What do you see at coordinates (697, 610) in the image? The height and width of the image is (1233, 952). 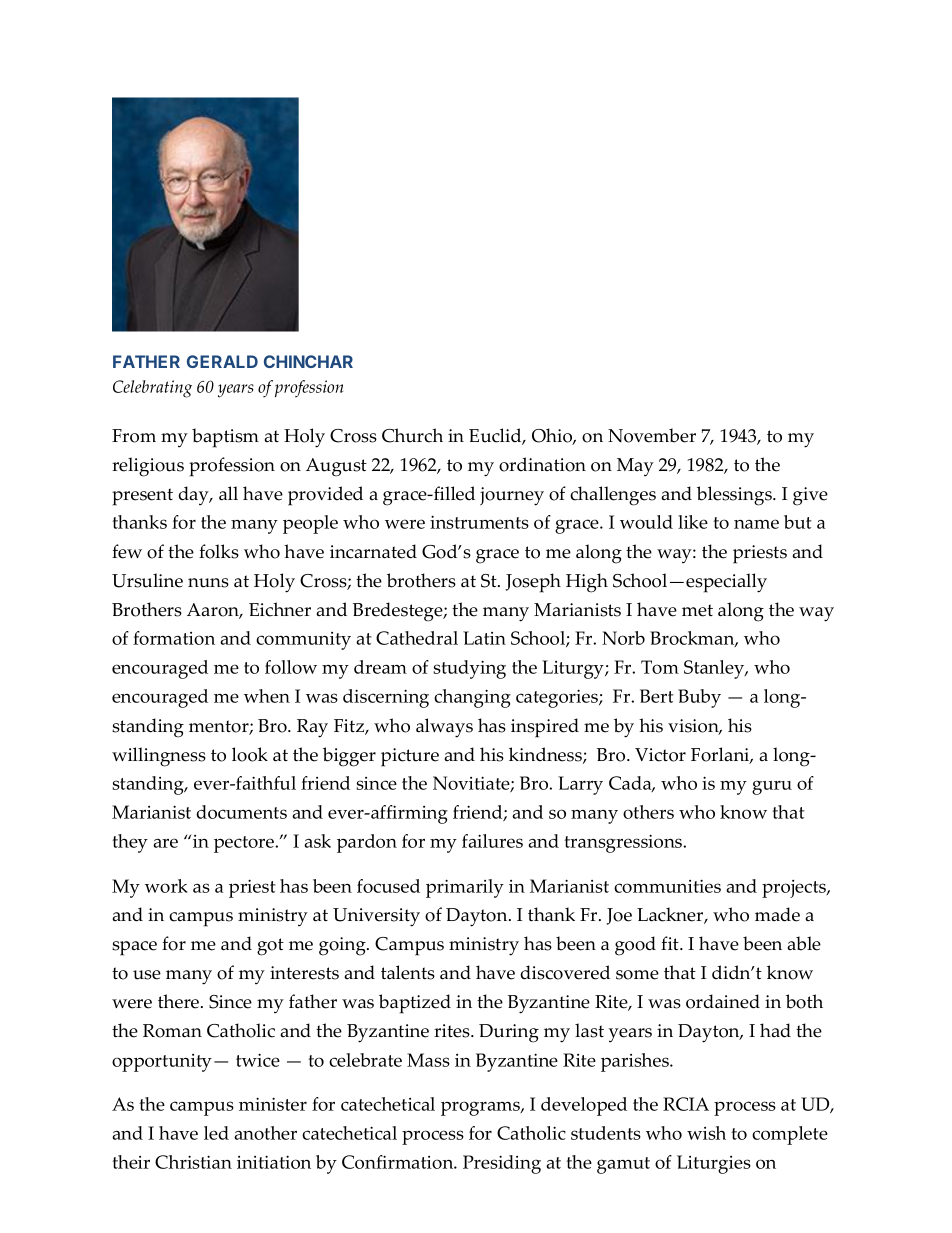 I see `met` at bounding box center [697, 610].
